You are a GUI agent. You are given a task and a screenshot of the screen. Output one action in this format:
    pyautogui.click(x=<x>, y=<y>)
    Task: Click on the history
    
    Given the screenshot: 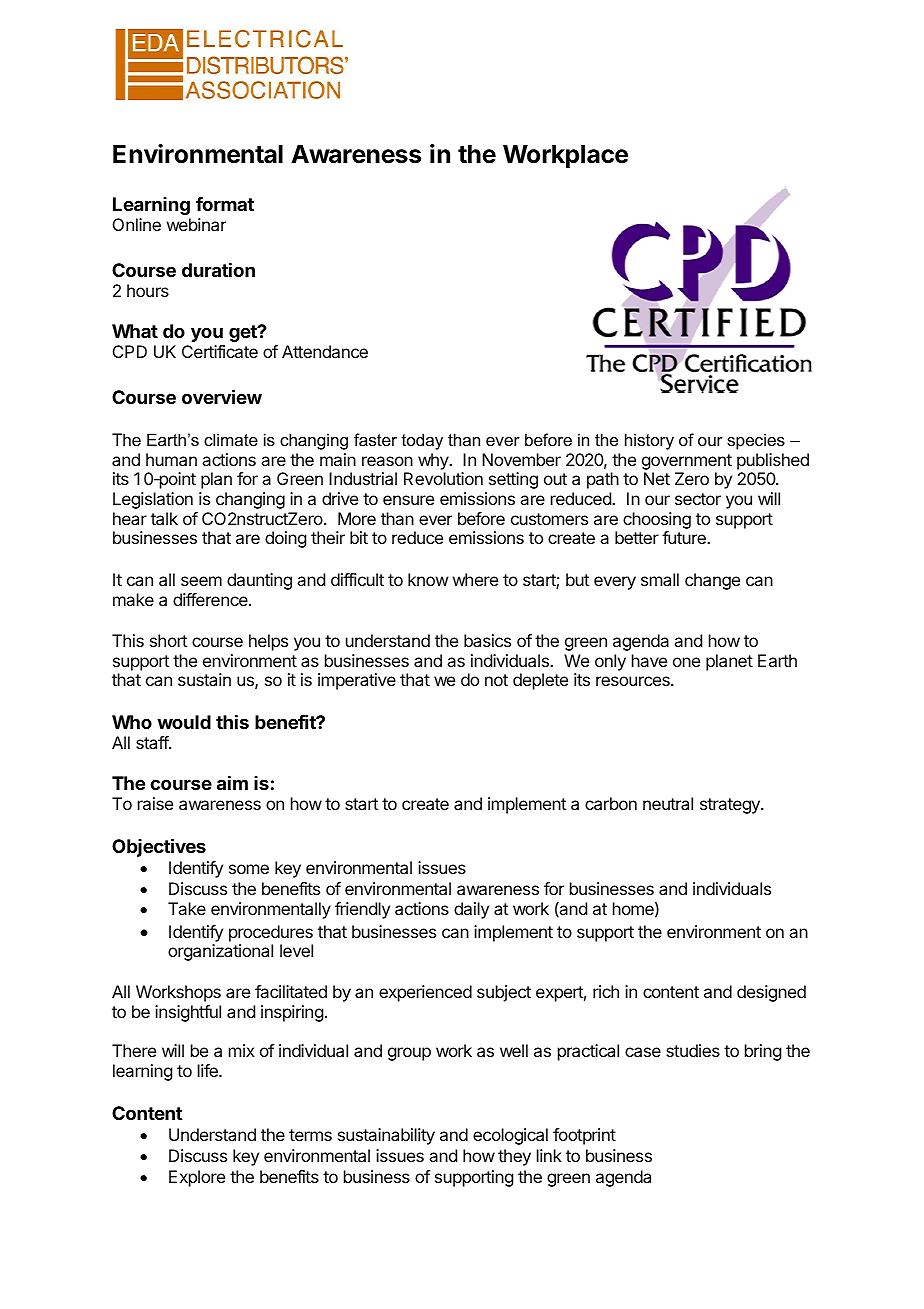 What is the action you would take?
    pyautogui.click(x=649, y=441)
